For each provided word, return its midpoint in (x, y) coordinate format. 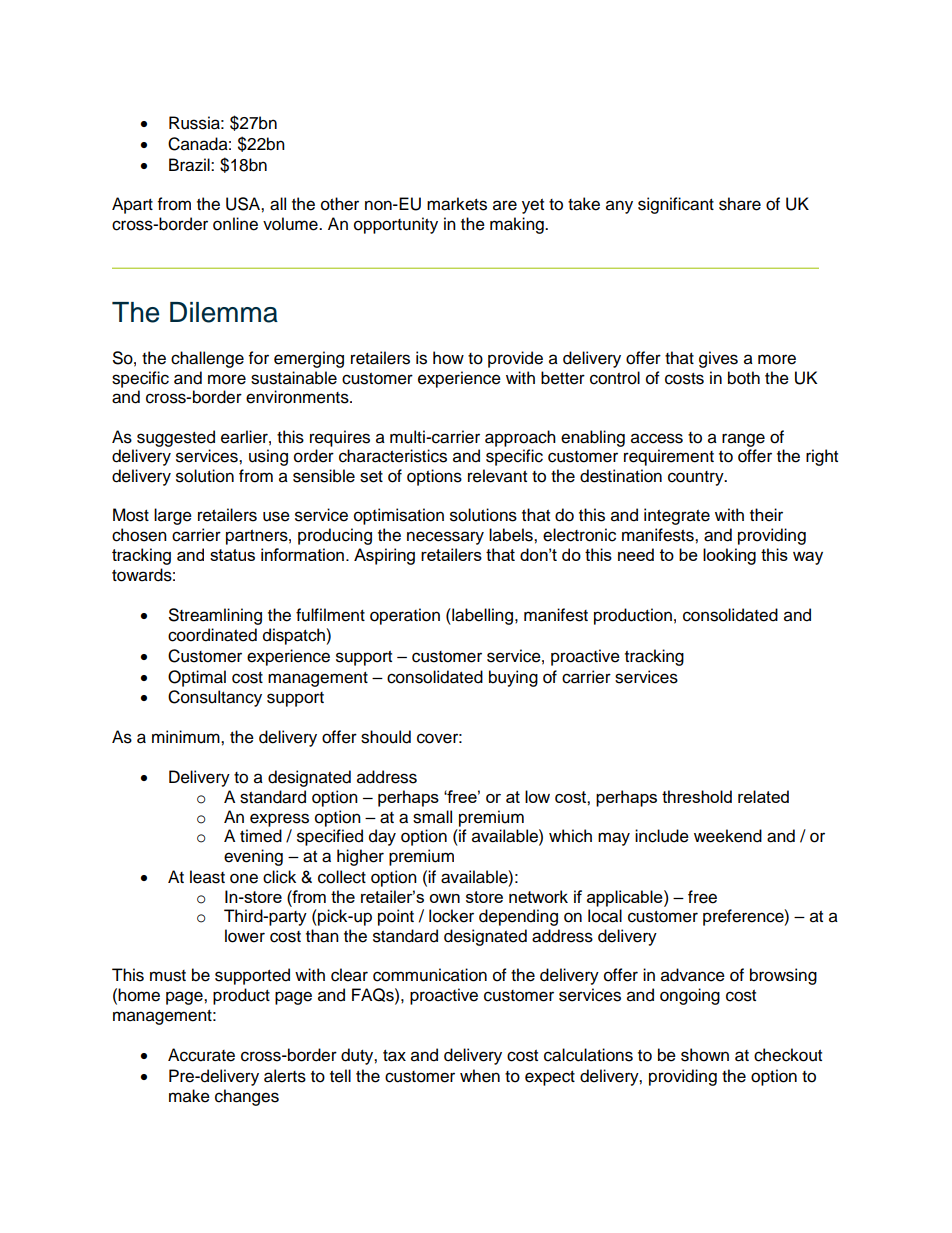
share (740, 204)
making (518, 225)
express (279, 820)
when (480, 1076)
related (763, 796)
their (766, 515)
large (173, 516)
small (432, 817)
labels (512, 535)
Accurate (201, 1055)
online (235, 224)
